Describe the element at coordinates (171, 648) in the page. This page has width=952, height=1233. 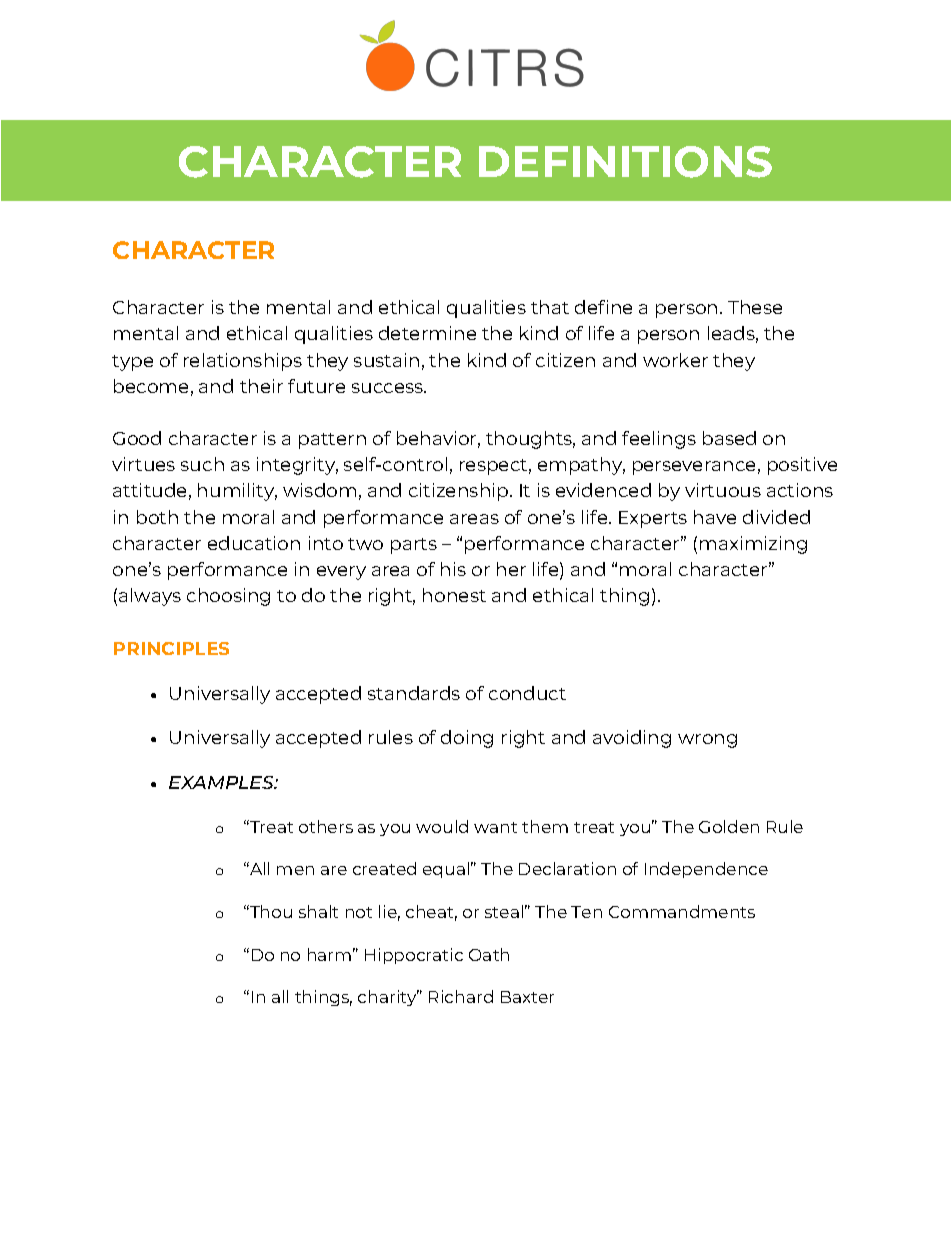
I see `PRINCIPLES` at that location.
